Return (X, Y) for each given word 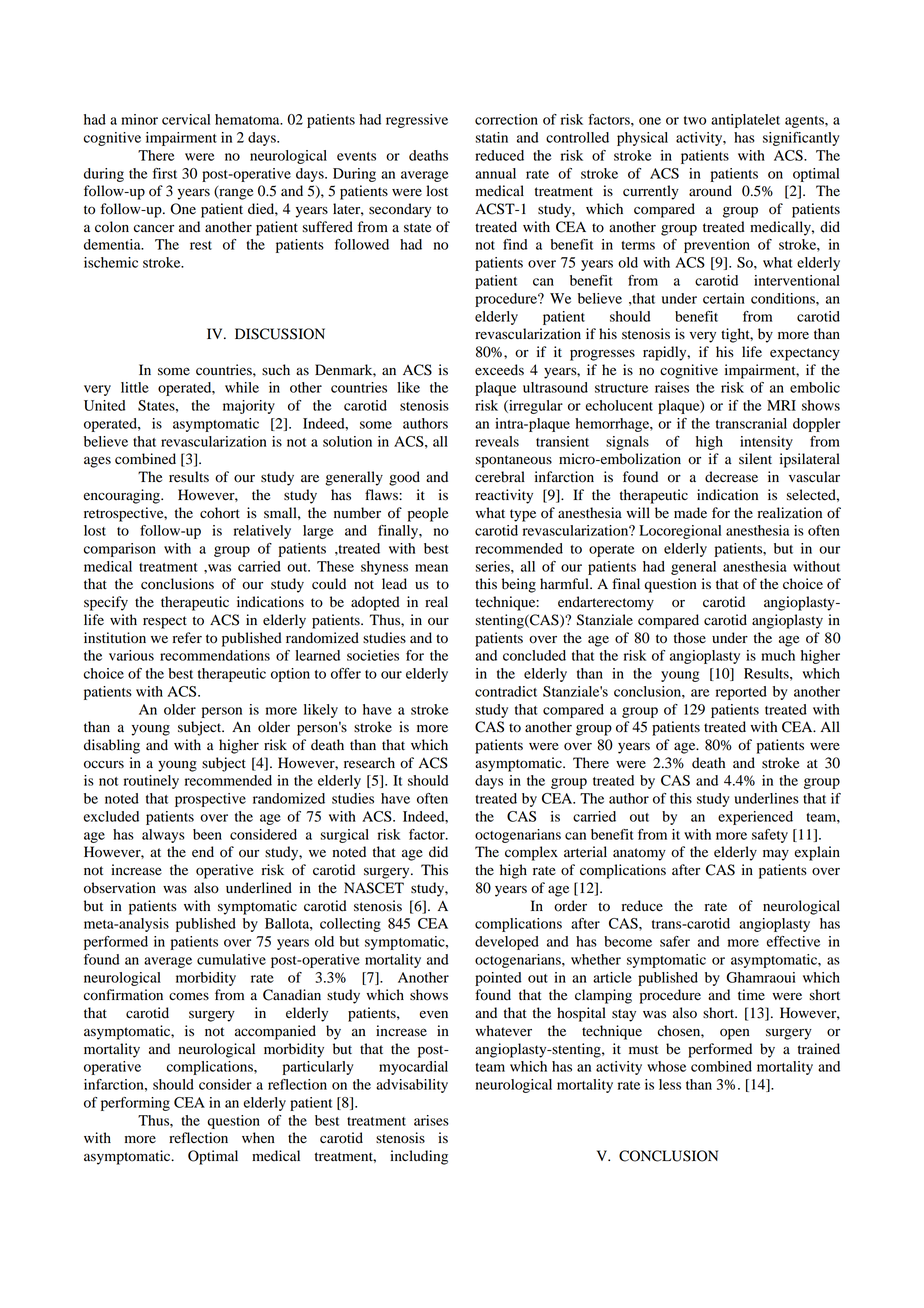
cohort (220, 513)
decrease (731, 477)
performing (135, 1104)
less (670, 1084)
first (165, 173)
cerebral (500, 477)
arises (431, 1120)
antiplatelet (745, 121)
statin (492, 137)
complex (531, 853)
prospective (210, 800)
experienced (755, 818)
